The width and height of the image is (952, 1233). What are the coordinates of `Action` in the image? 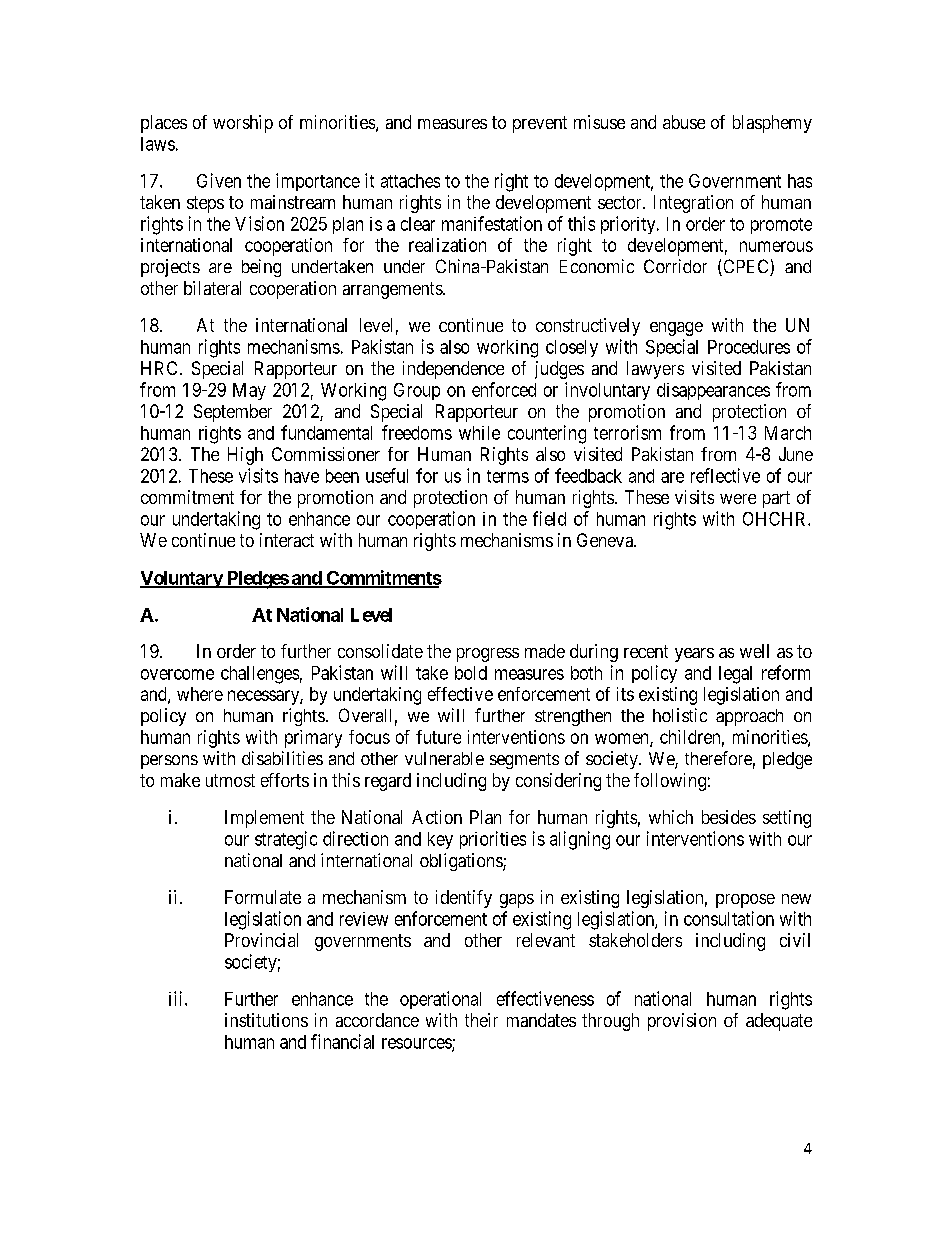 It's located at (437, 817).
